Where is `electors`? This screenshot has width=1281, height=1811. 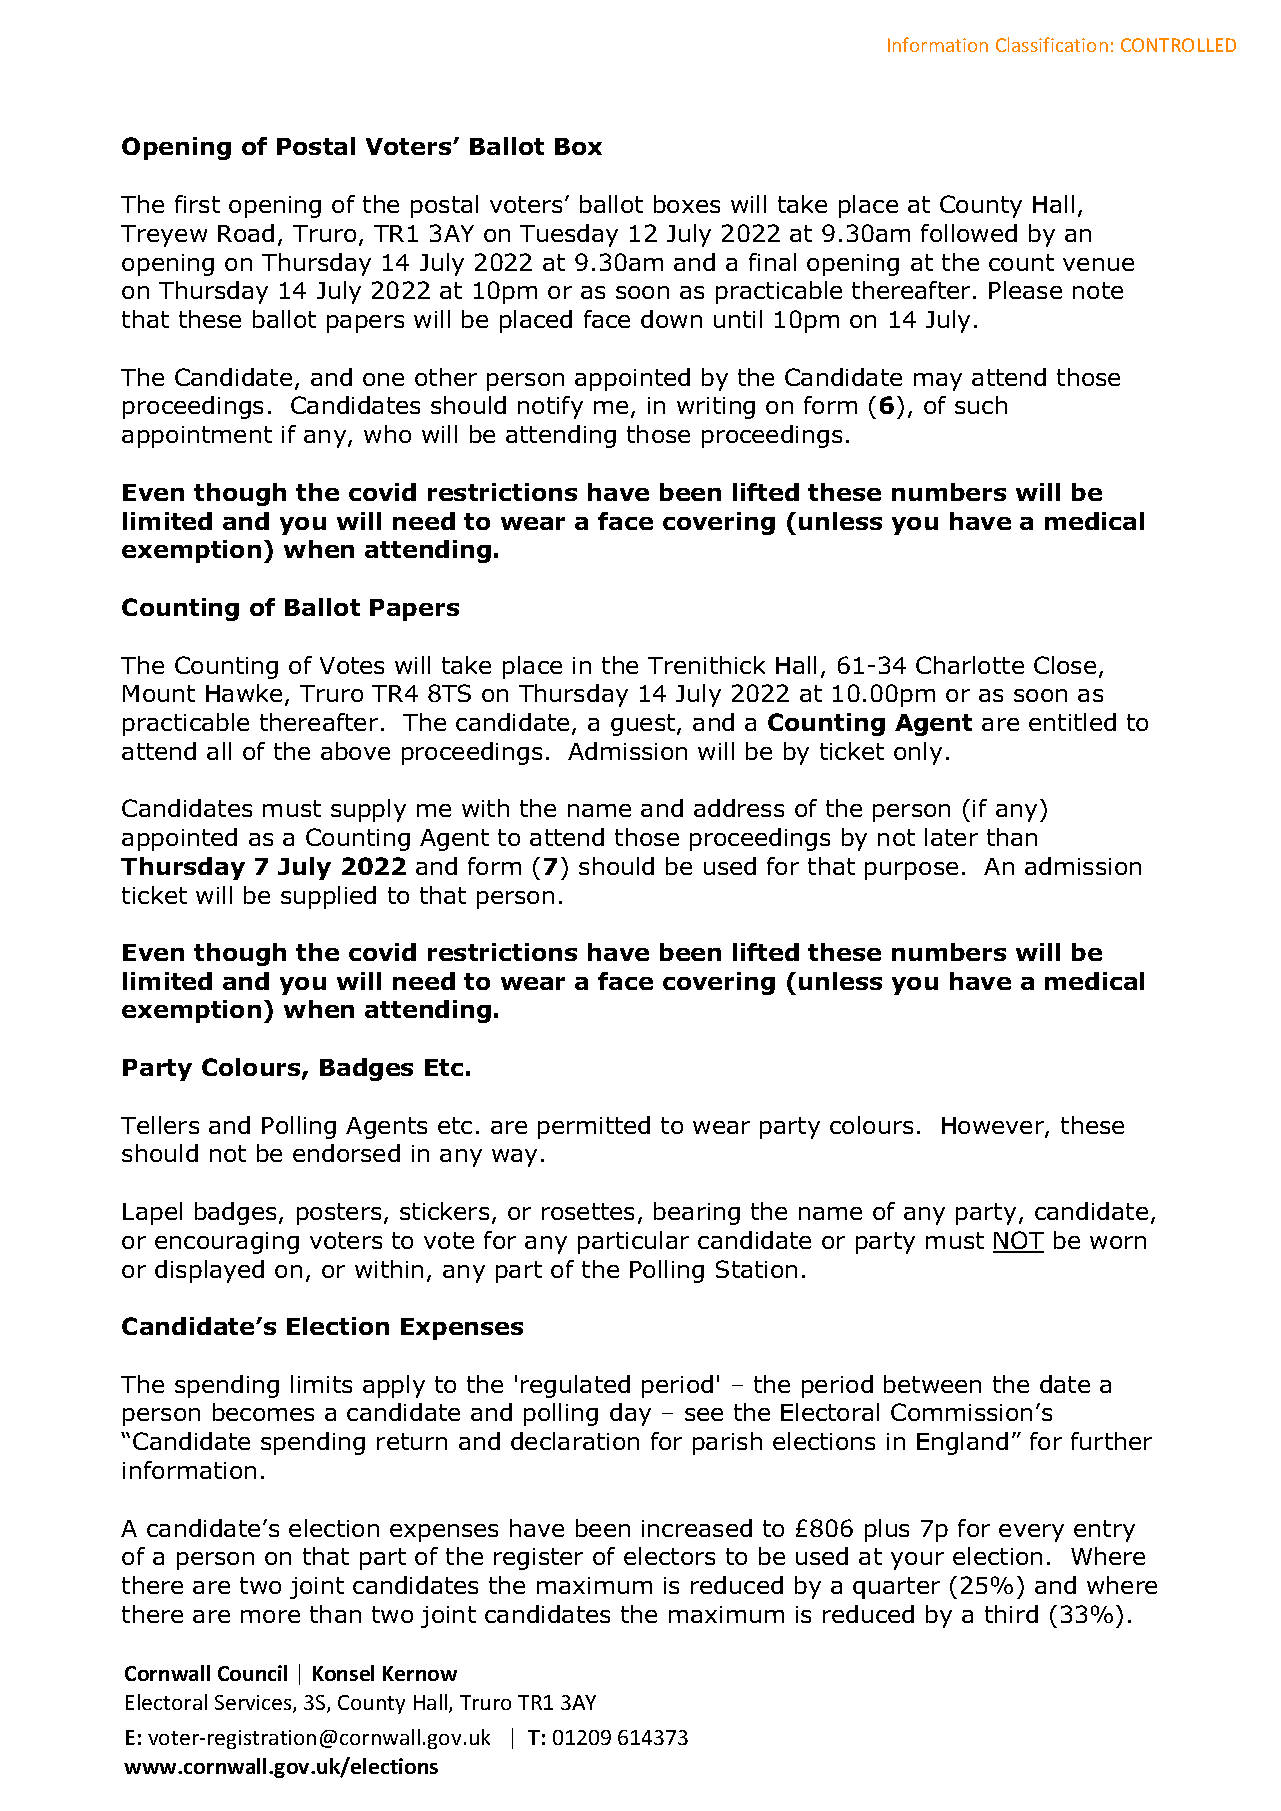
electors is located at coordinates (669, 1556).
